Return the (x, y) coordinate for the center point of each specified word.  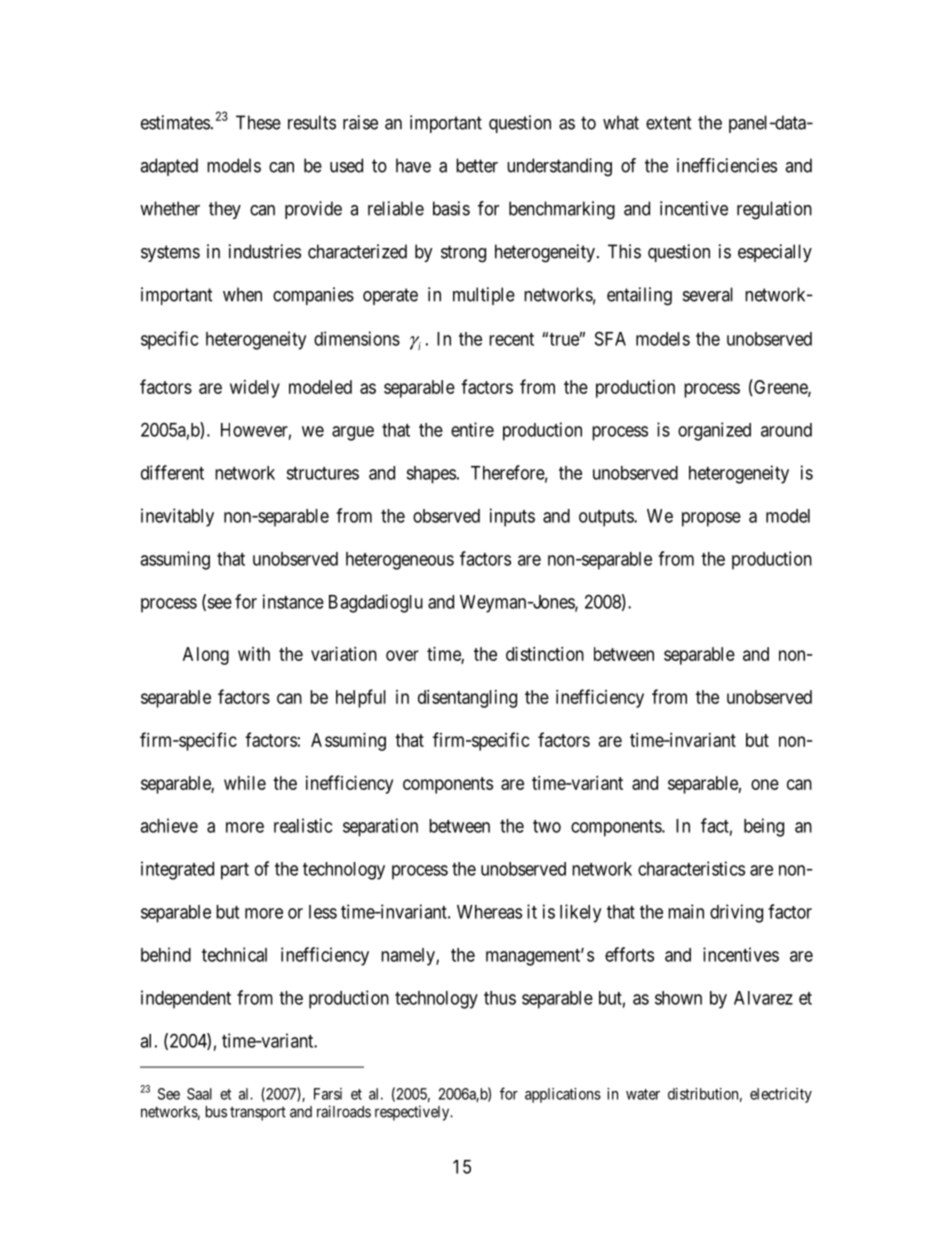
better (477, 165)
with (254, 654)
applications (563, 1095)
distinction (545, 654)
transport (258, 1113)
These (258, 122)
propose (711, 519)
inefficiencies (727, 165)
